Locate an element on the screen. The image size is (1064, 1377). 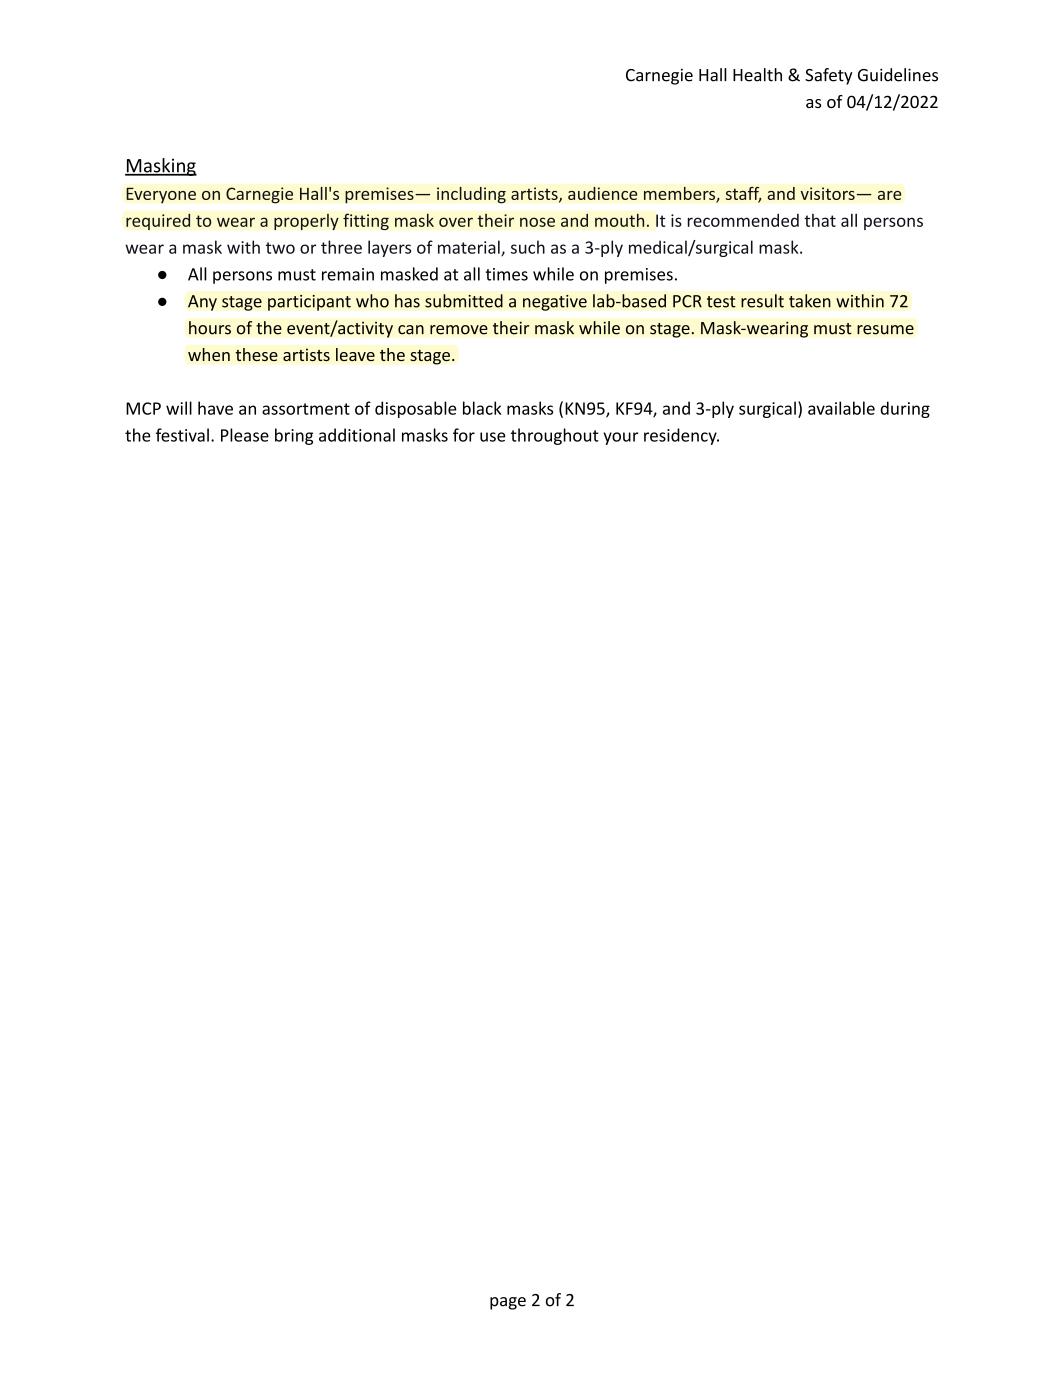
use is located at coordinates (493, 437).
